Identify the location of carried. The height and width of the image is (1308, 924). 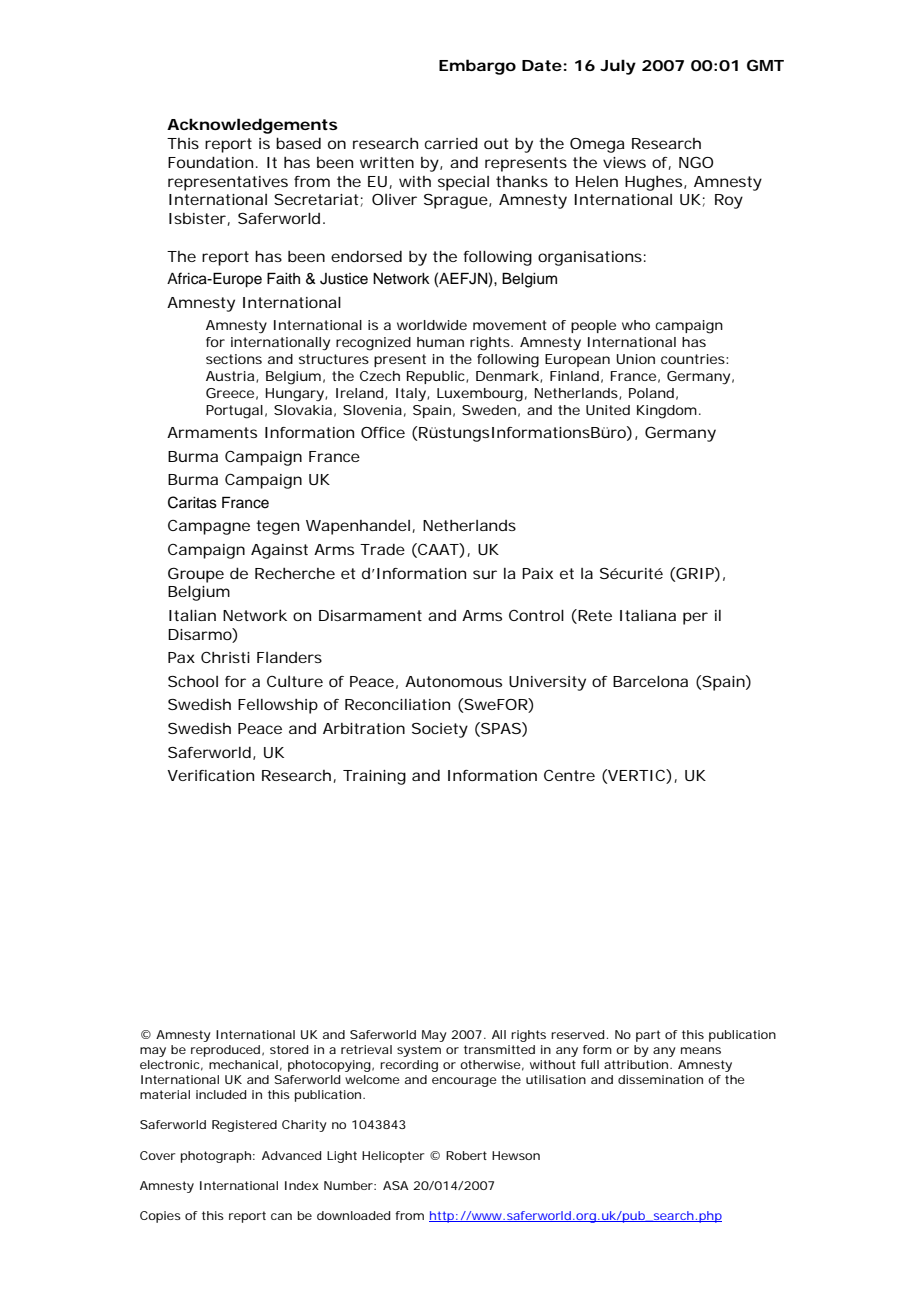
(451, 143).
